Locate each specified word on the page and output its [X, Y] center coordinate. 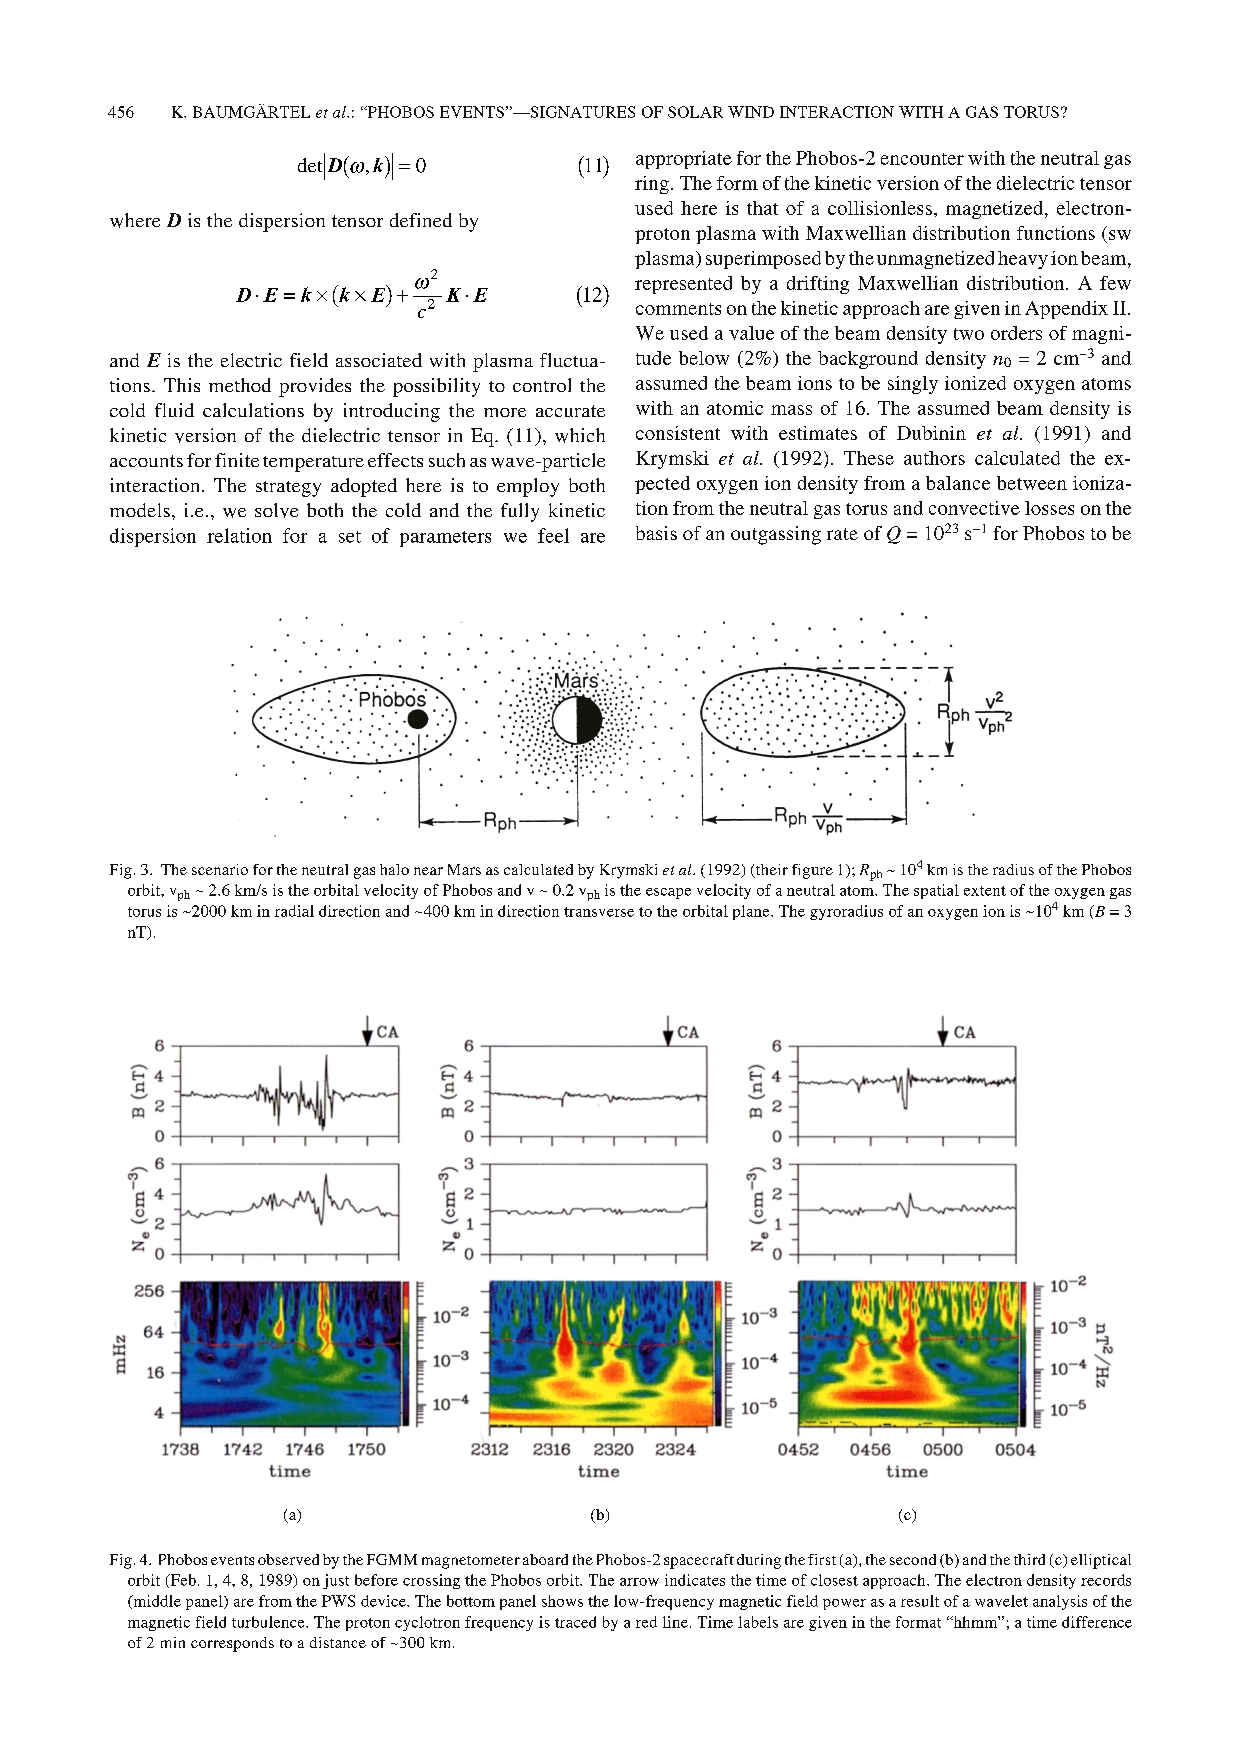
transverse [599, 912]
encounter [922, 159]
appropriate [684, 160]
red [646, 1622]
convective [974, 508]
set [350, 537]
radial [294, 911]
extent [985, 891]
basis [656, 533]
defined [421, 220]
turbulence [269, 1622]
